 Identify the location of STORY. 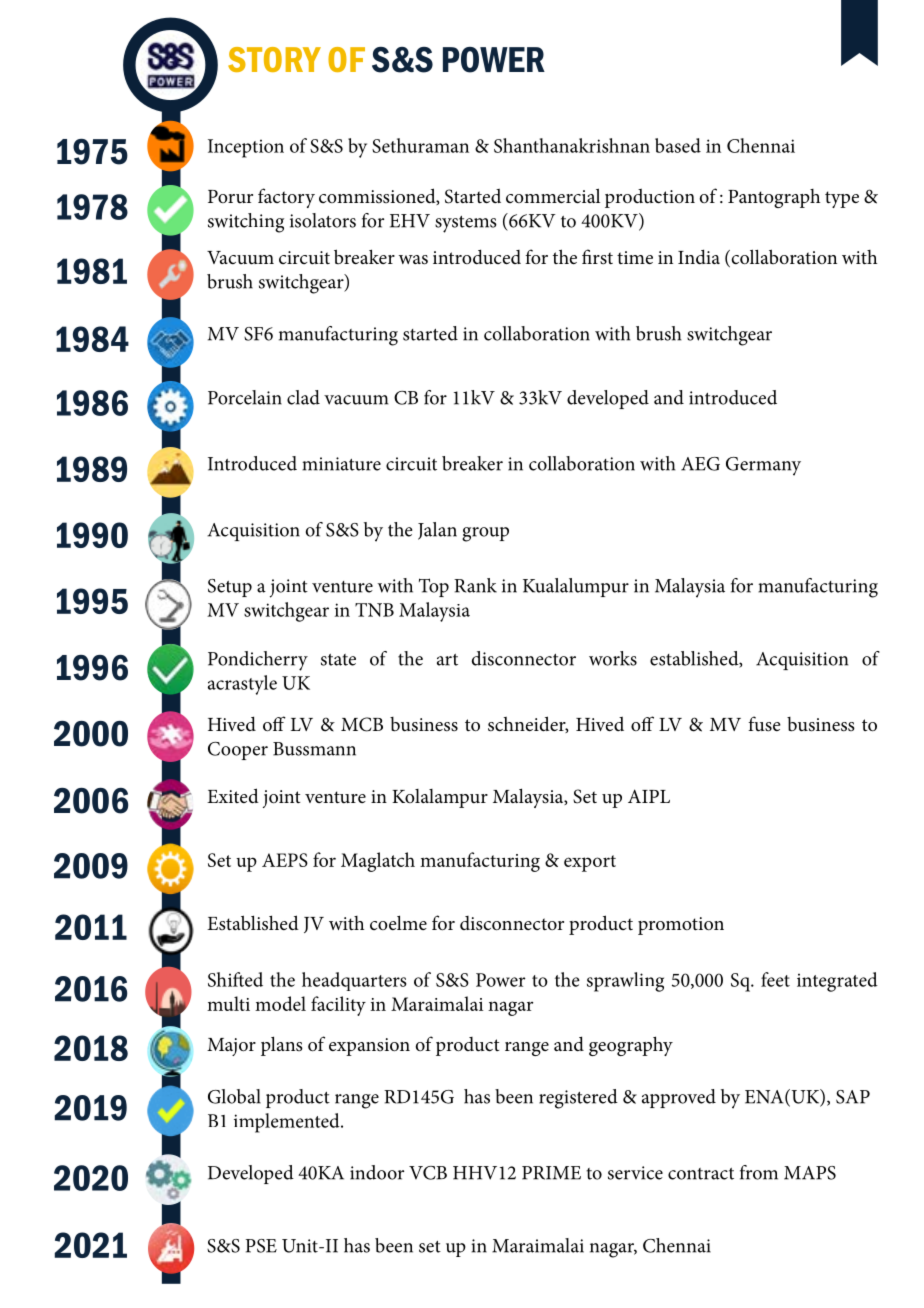
(274, 59).
